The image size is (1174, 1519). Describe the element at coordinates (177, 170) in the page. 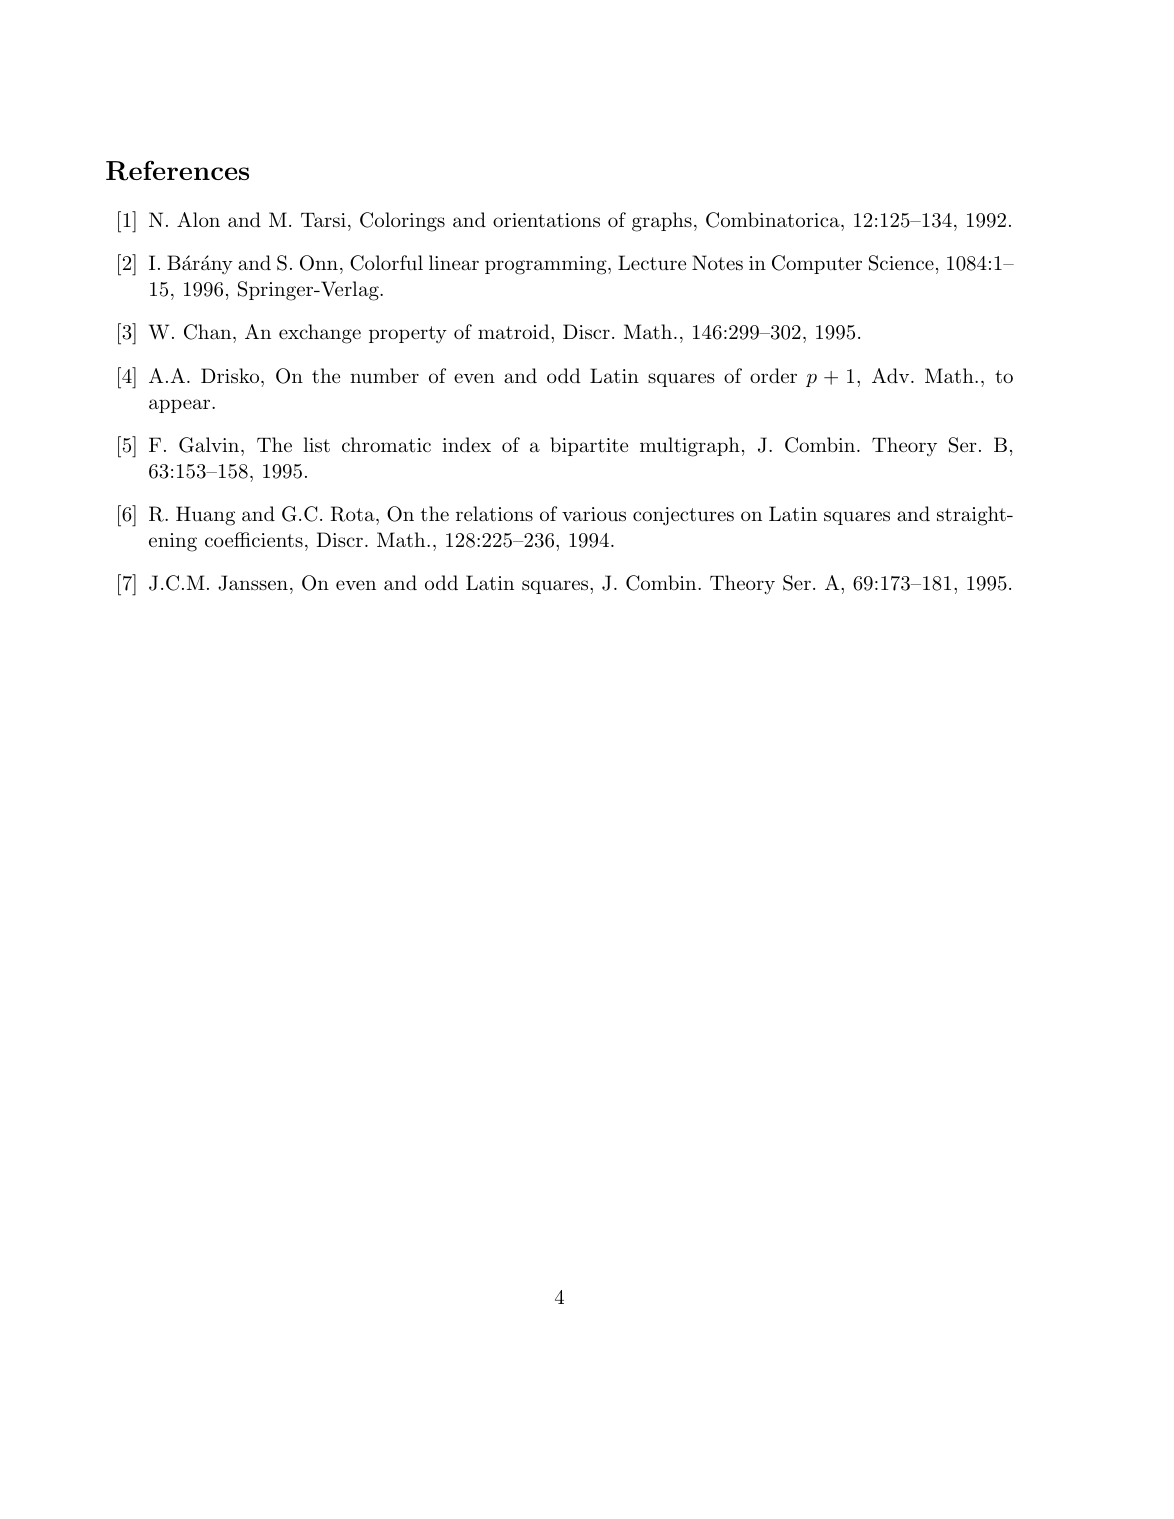

I see `References` at that location.
